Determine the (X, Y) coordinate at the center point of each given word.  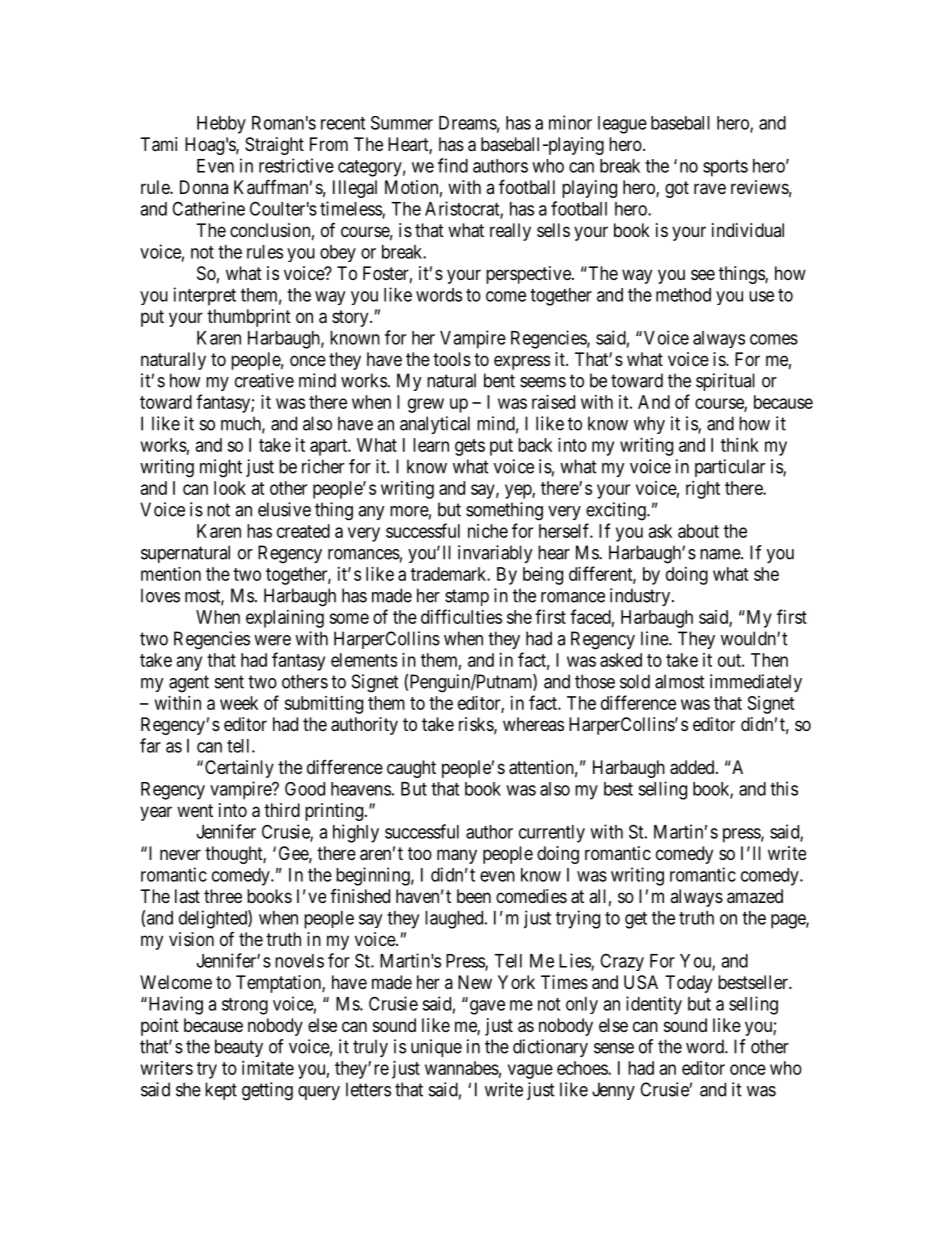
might (221, 468)
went (195, 810)
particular (730, 468)
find (453, 165)
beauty (239, 1048)
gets (470, 447)
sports (725, 168)
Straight (274, 146)
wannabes (462, 1068)
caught (411, 769)
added (693, 767)
